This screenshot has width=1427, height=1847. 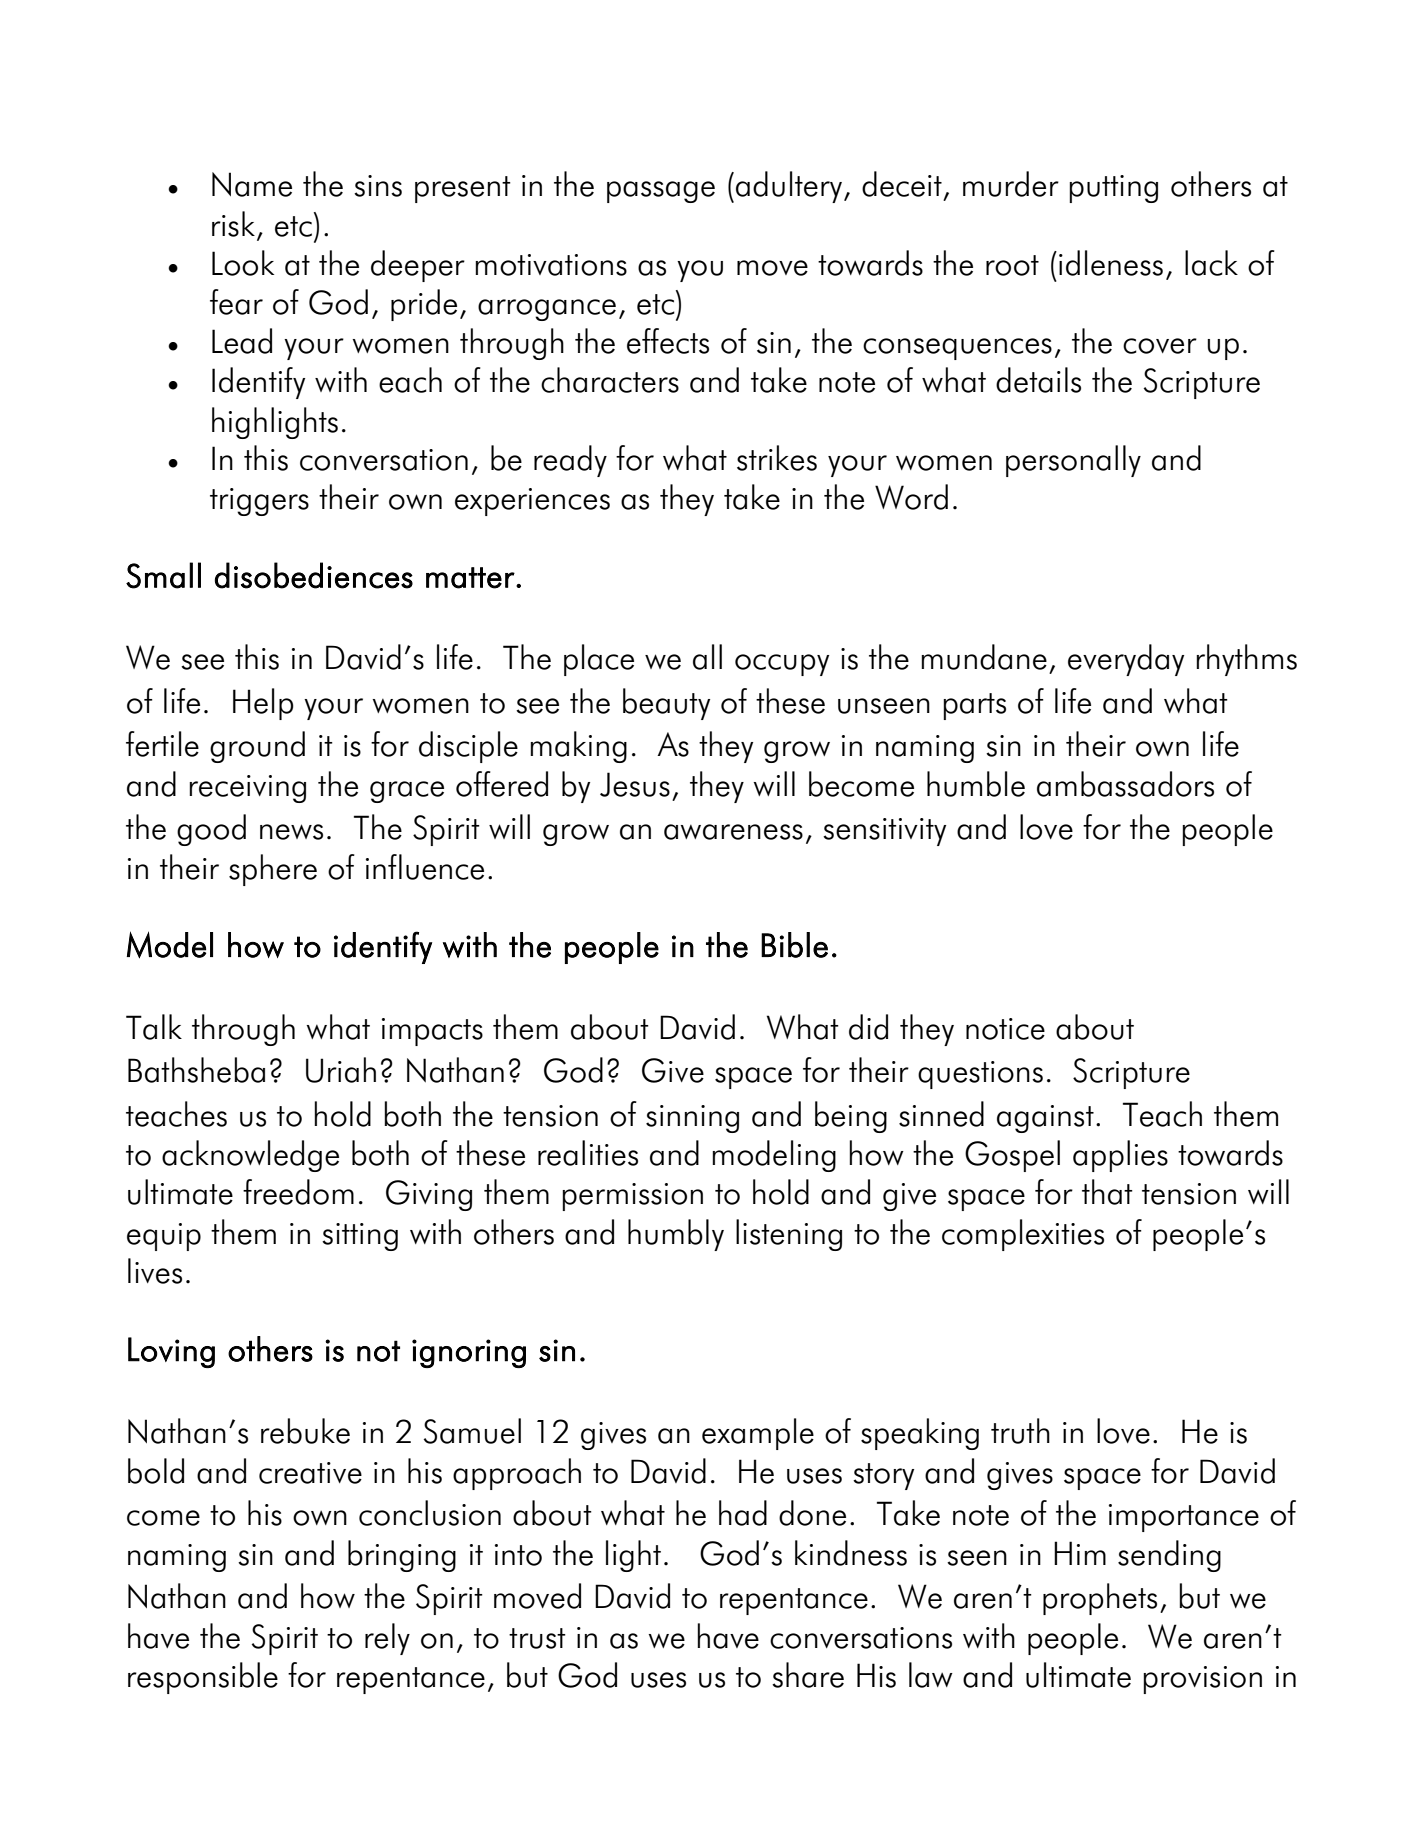 What do you see at coordinates (259, 502) in the screenshot?
I see `triggers` at bounding box center [259, 502].
